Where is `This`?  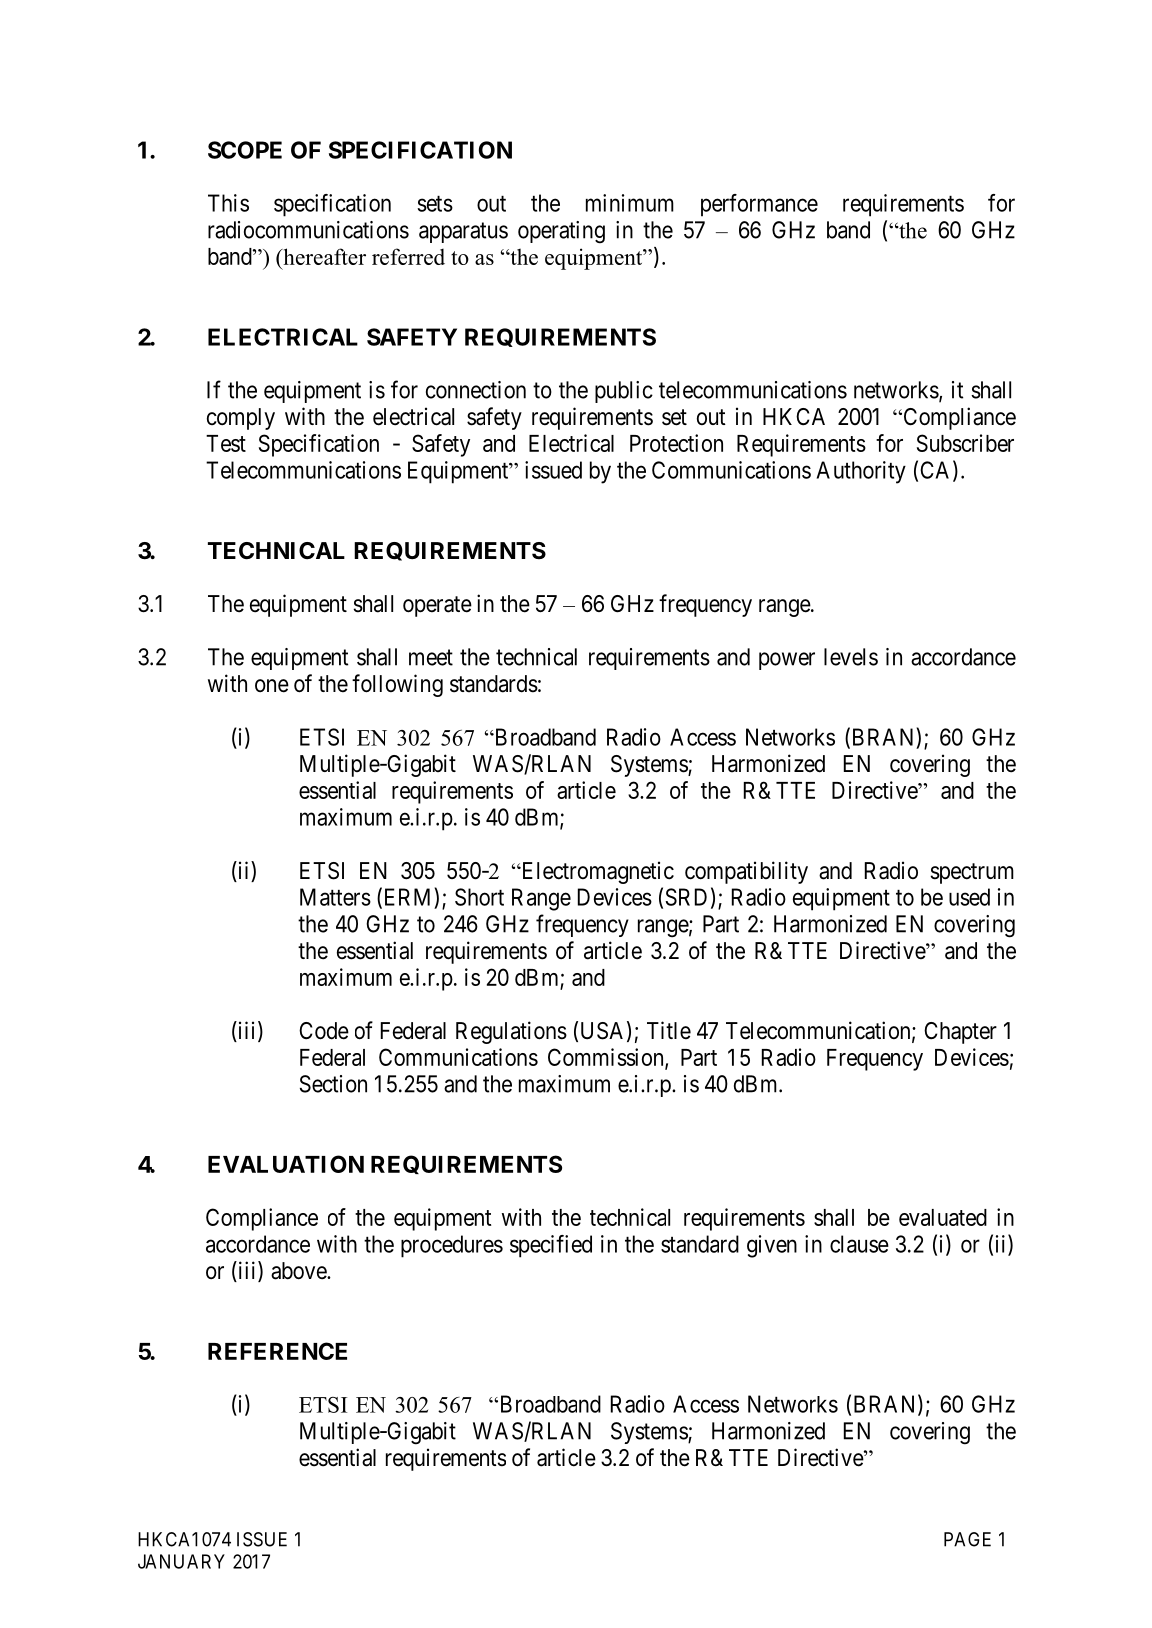
This is located at coordinates (228, 203).
